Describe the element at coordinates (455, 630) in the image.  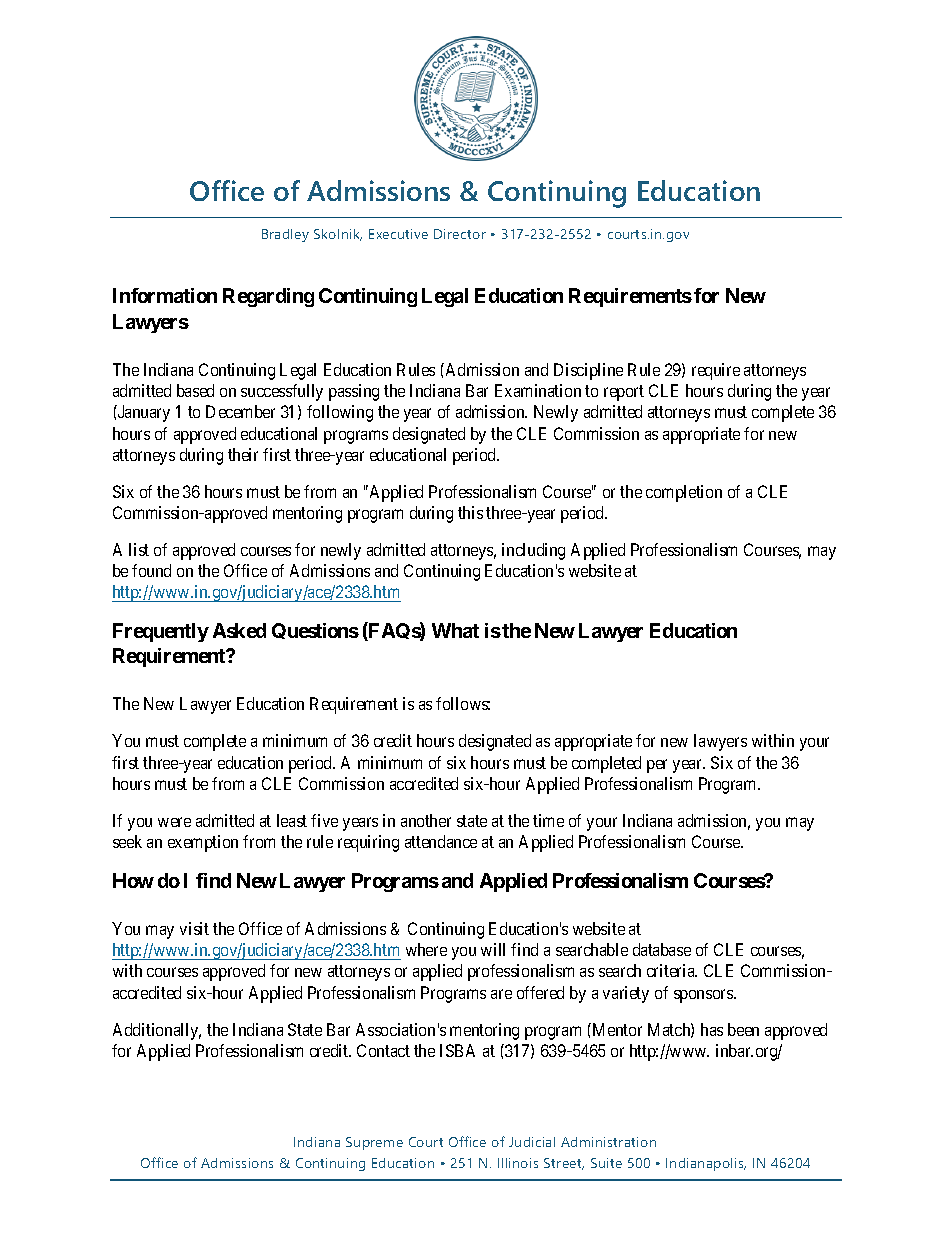
I see `What` at that location.
